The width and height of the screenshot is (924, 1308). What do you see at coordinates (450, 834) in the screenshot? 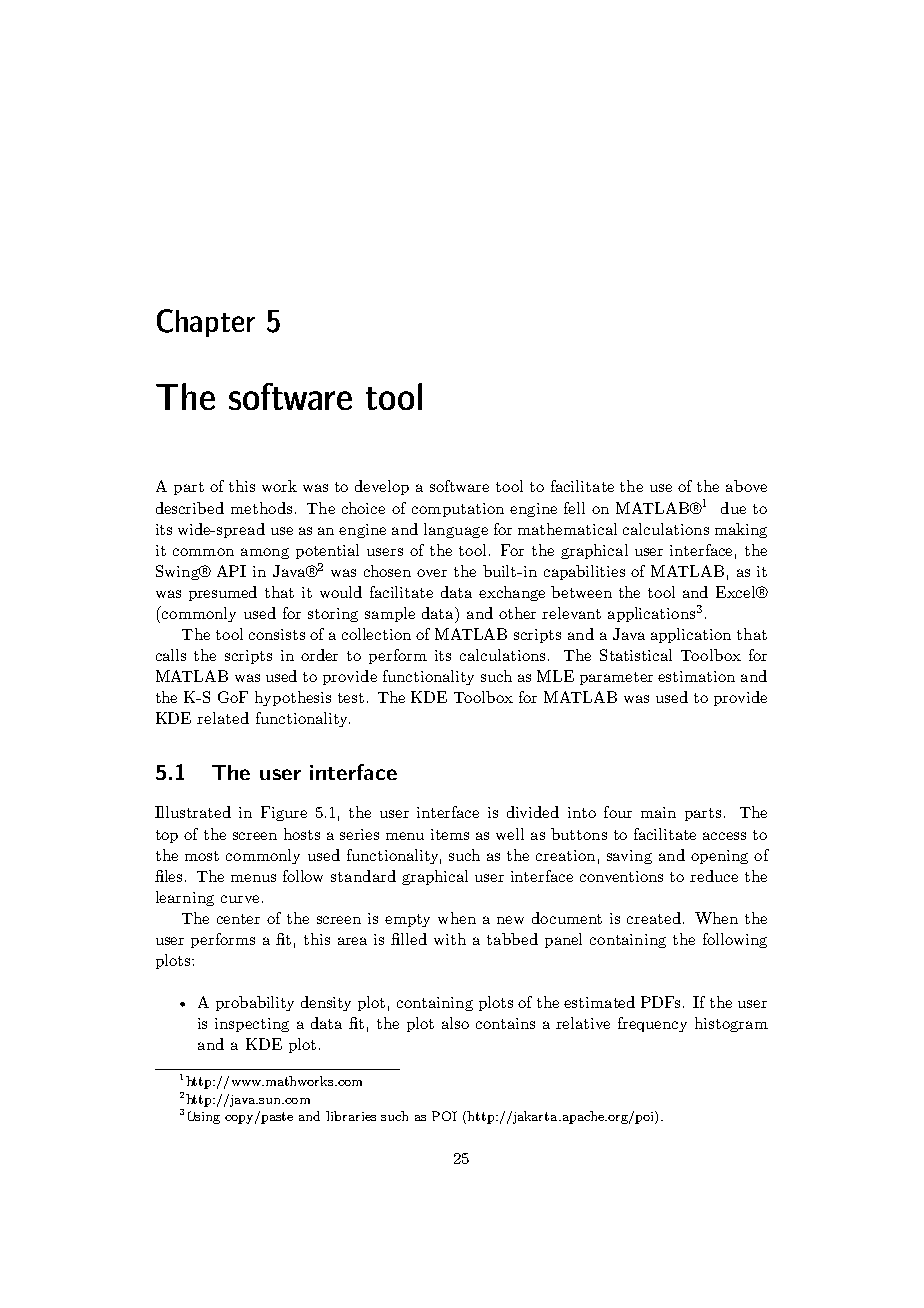
I see `items` at bounding box center [450, 834].
